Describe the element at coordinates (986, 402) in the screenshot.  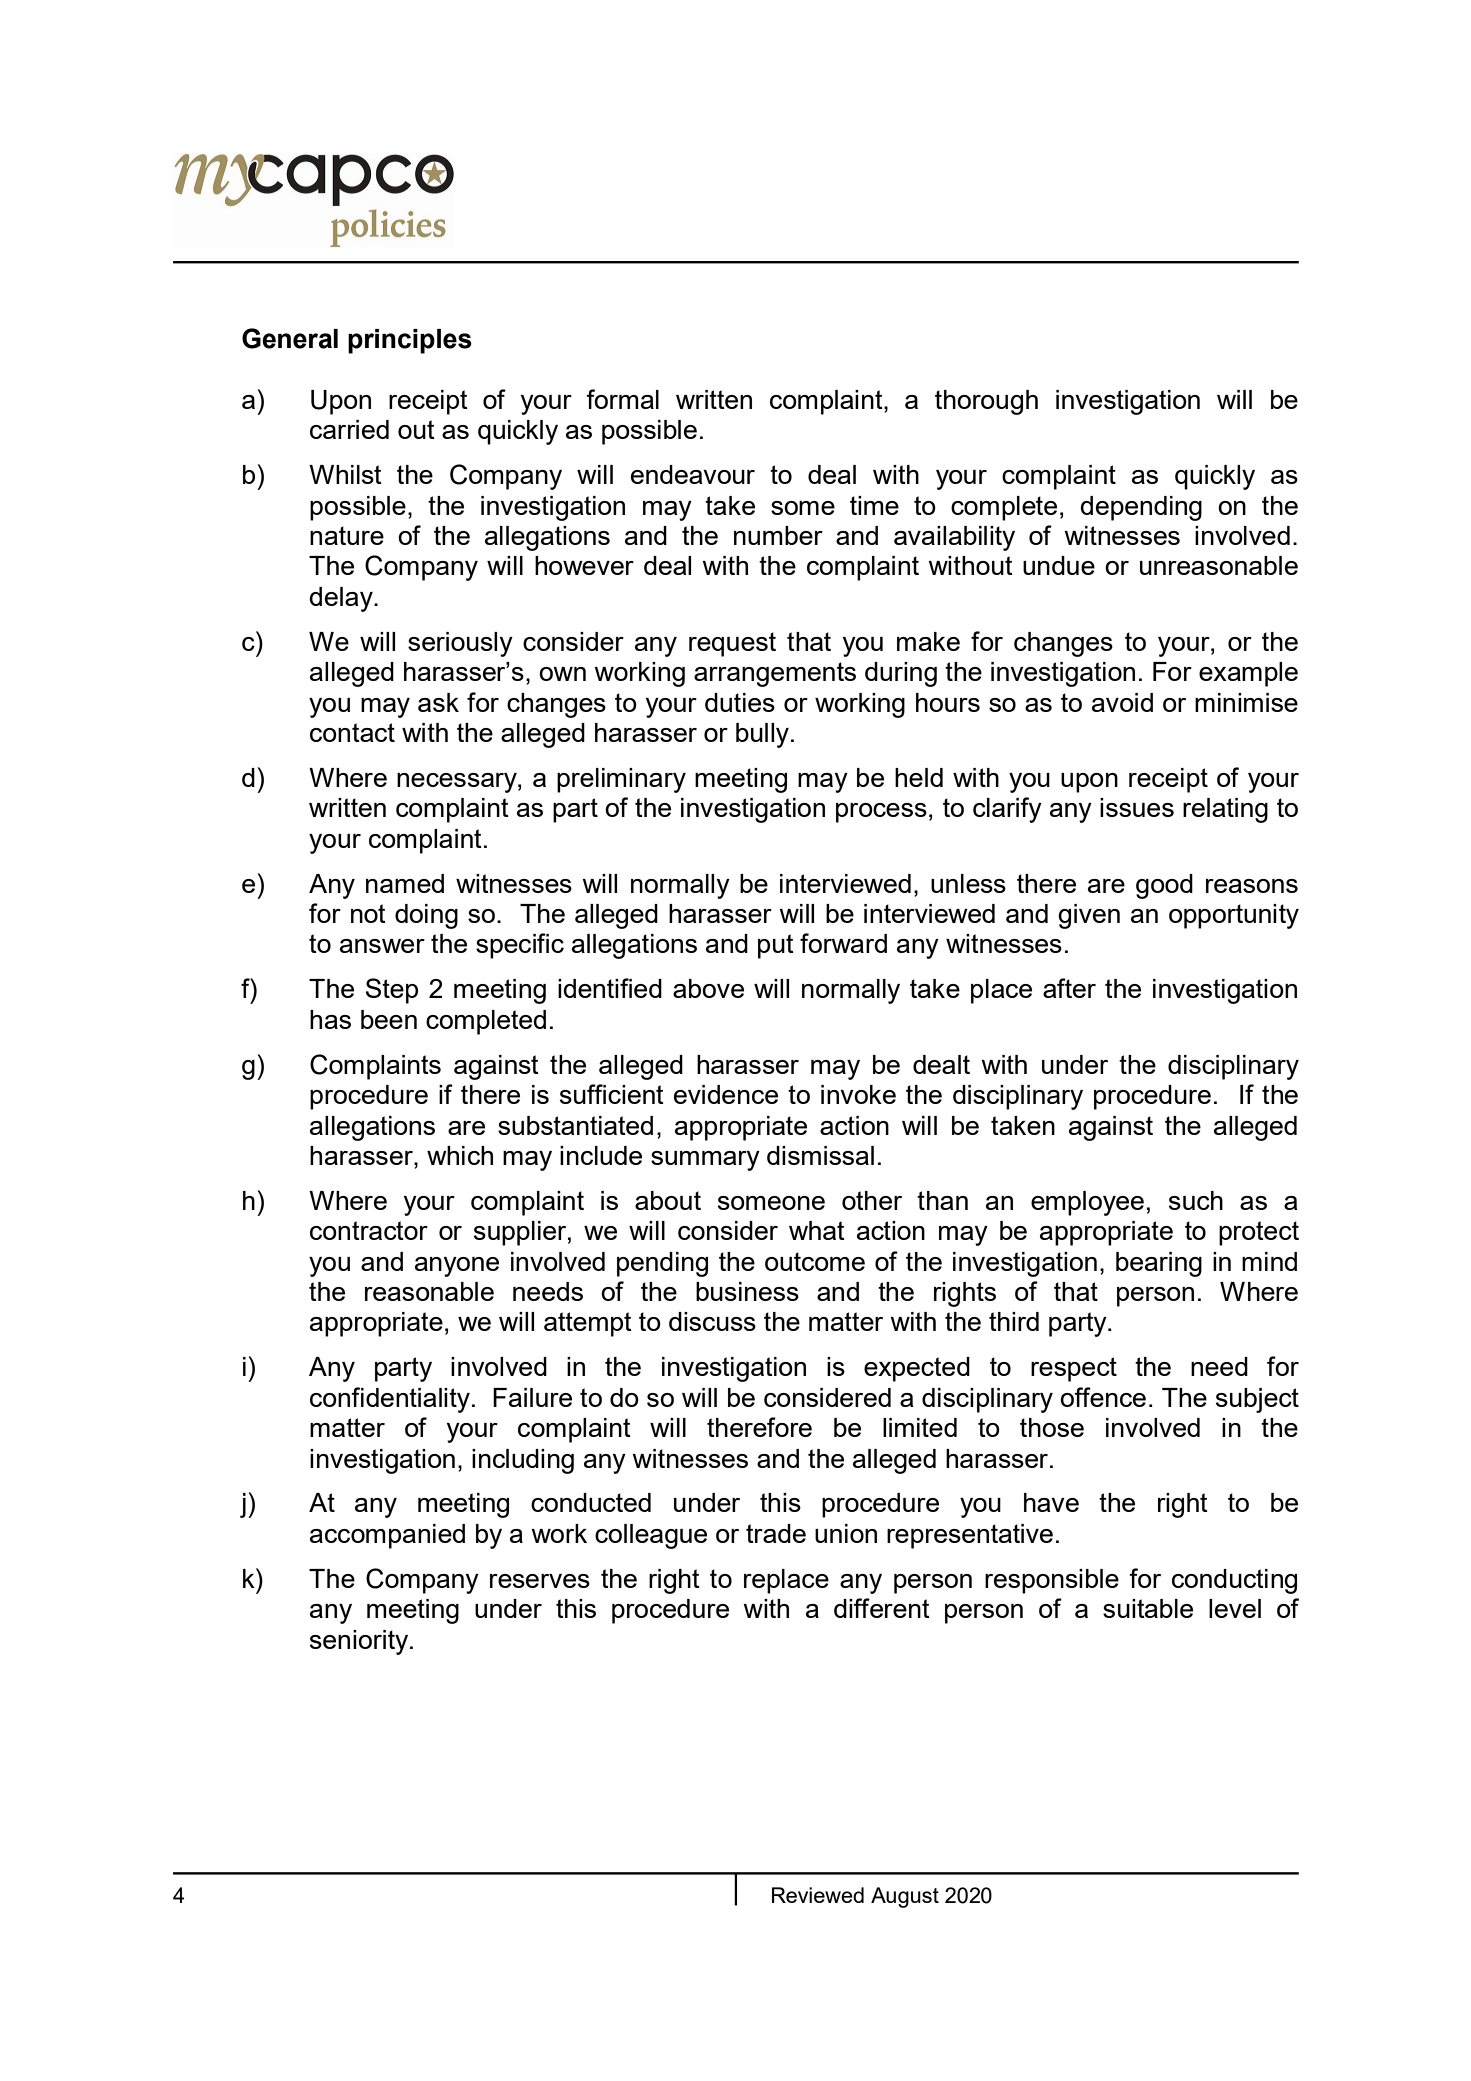
I see `thorough` at that location.
